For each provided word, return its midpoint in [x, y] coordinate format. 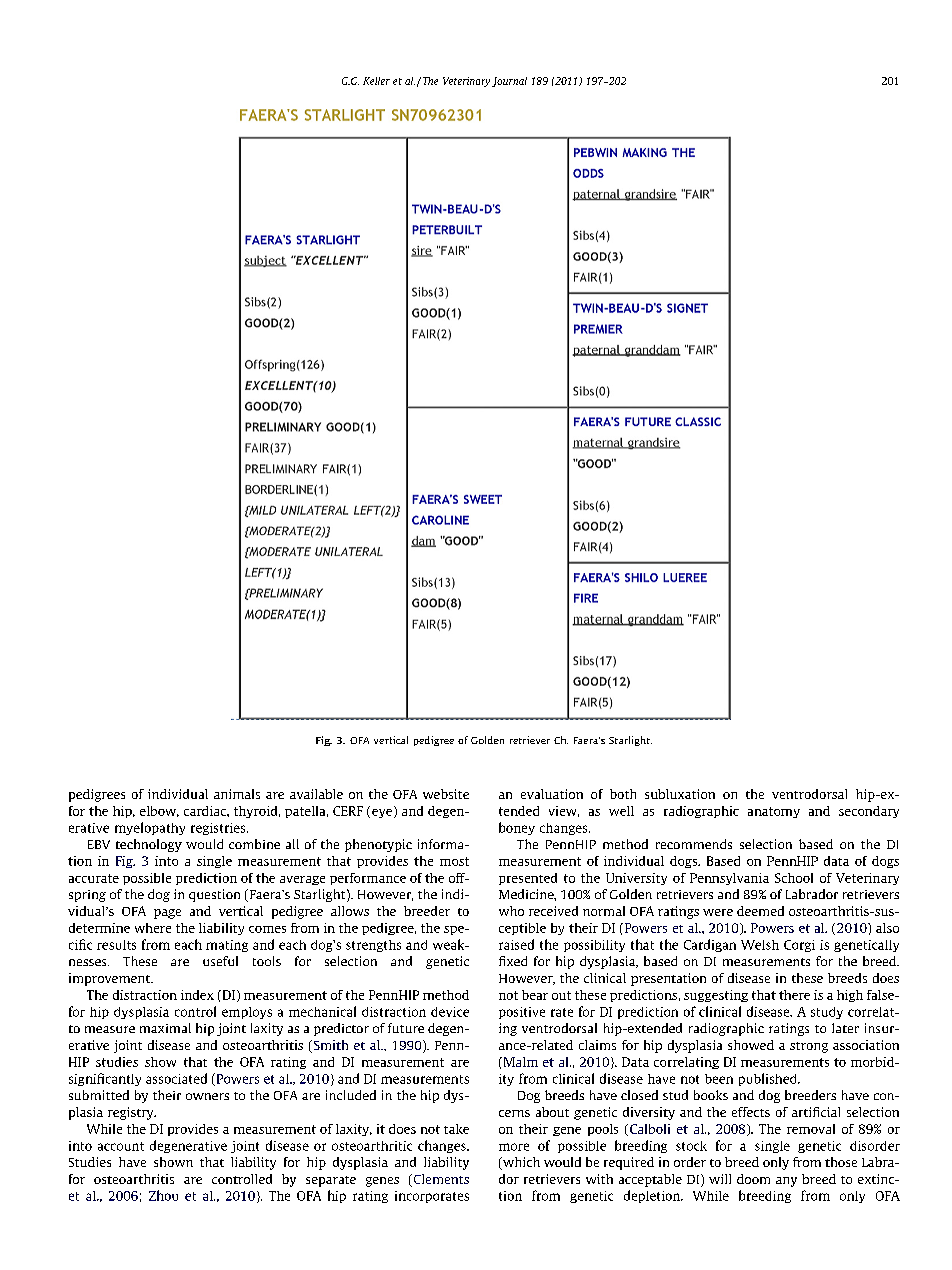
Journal [509, 82]
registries [219, 829]
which [520, 1163]
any [786, 1182]
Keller [376, 81]
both [623, 794]
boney [517, 828]
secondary [869, 812]
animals [237, 794]
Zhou [163, 1195]
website [446, 794]
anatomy [774, 812]
